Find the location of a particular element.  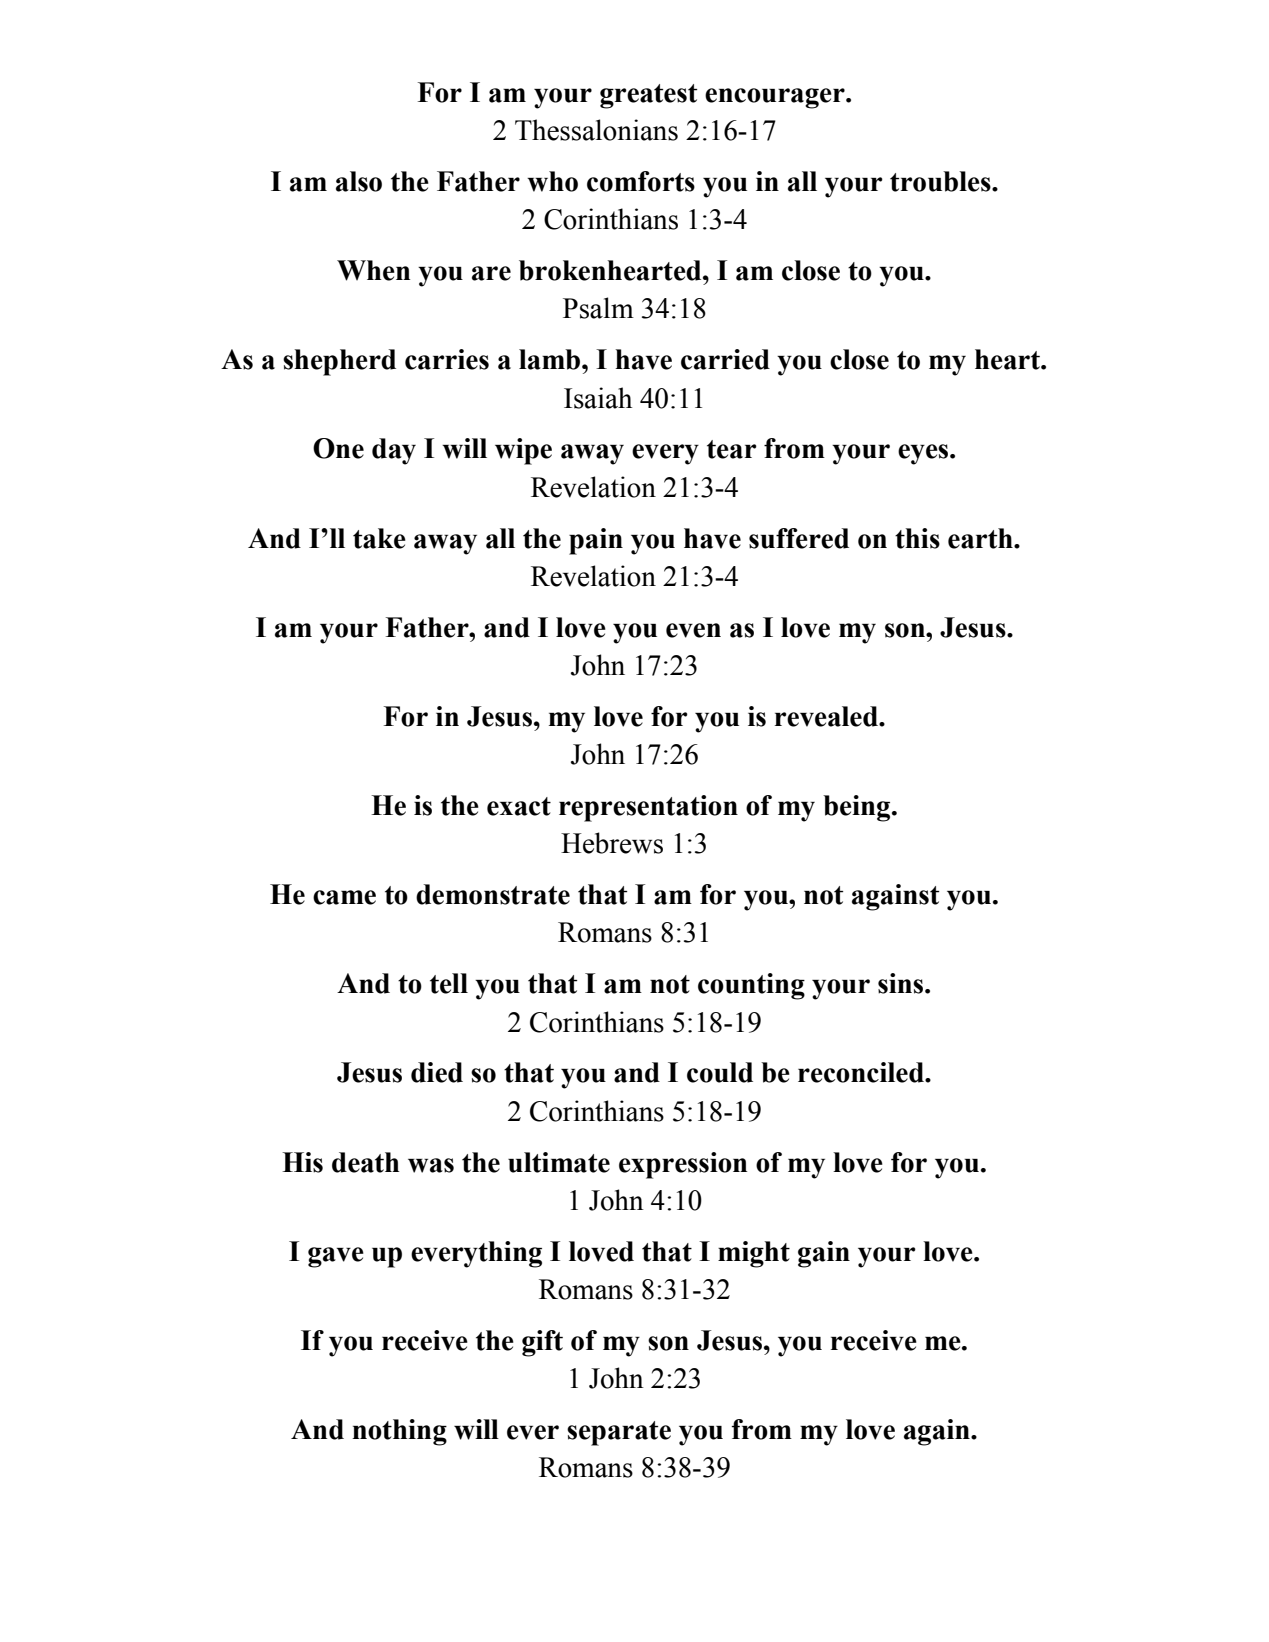

greatest is located at coordinates (648, 96).
